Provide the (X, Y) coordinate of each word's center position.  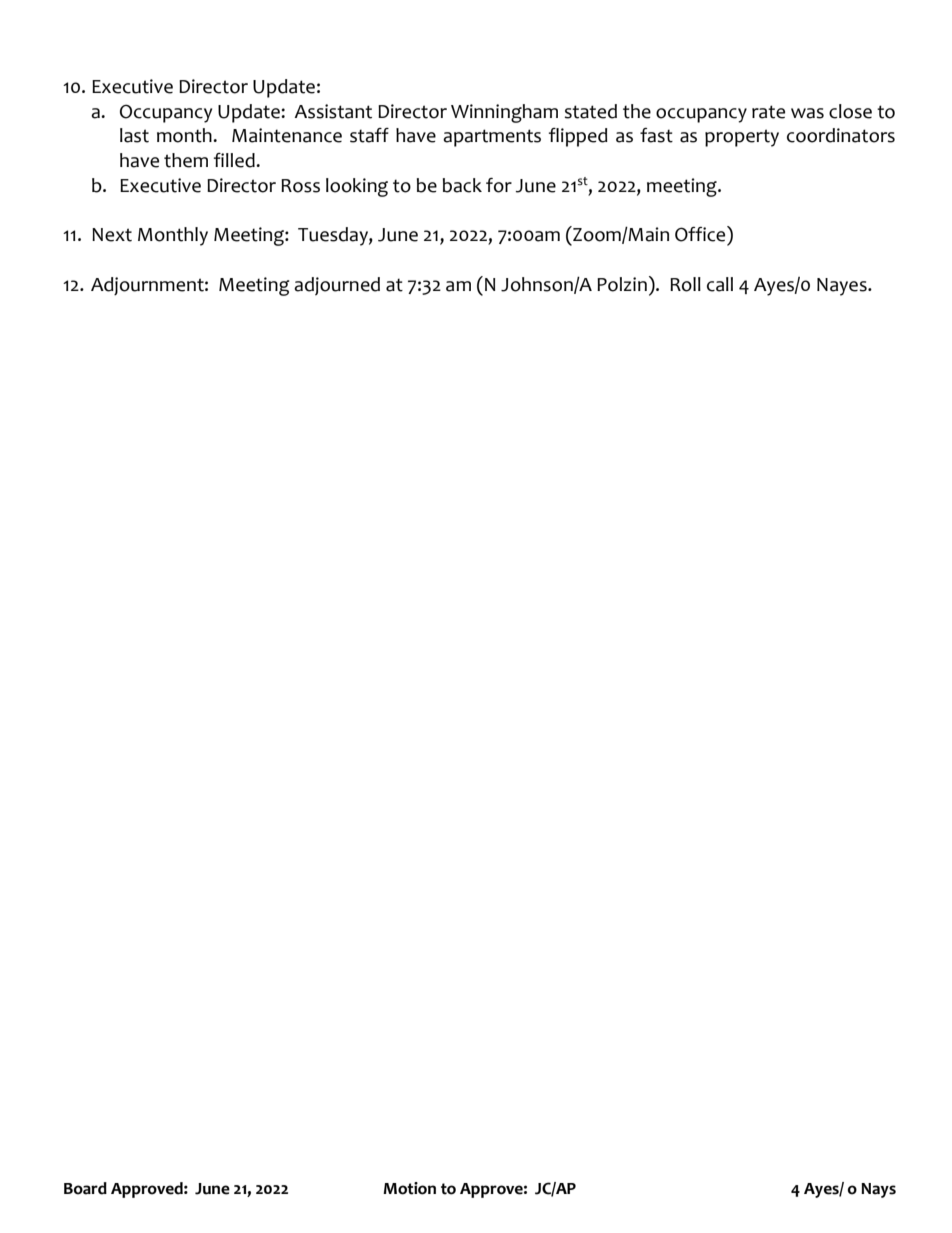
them (186, 160)
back (462, 185)
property (742, 138)
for (499, 185)
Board (85, 1188)
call (720, 284)
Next (112, 235)
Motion (409, 1188)
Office (701, 234)
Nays (878, 1190)
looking (357, 187)
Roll (685, 284)
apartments (492, 138)
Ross (300, 186)
